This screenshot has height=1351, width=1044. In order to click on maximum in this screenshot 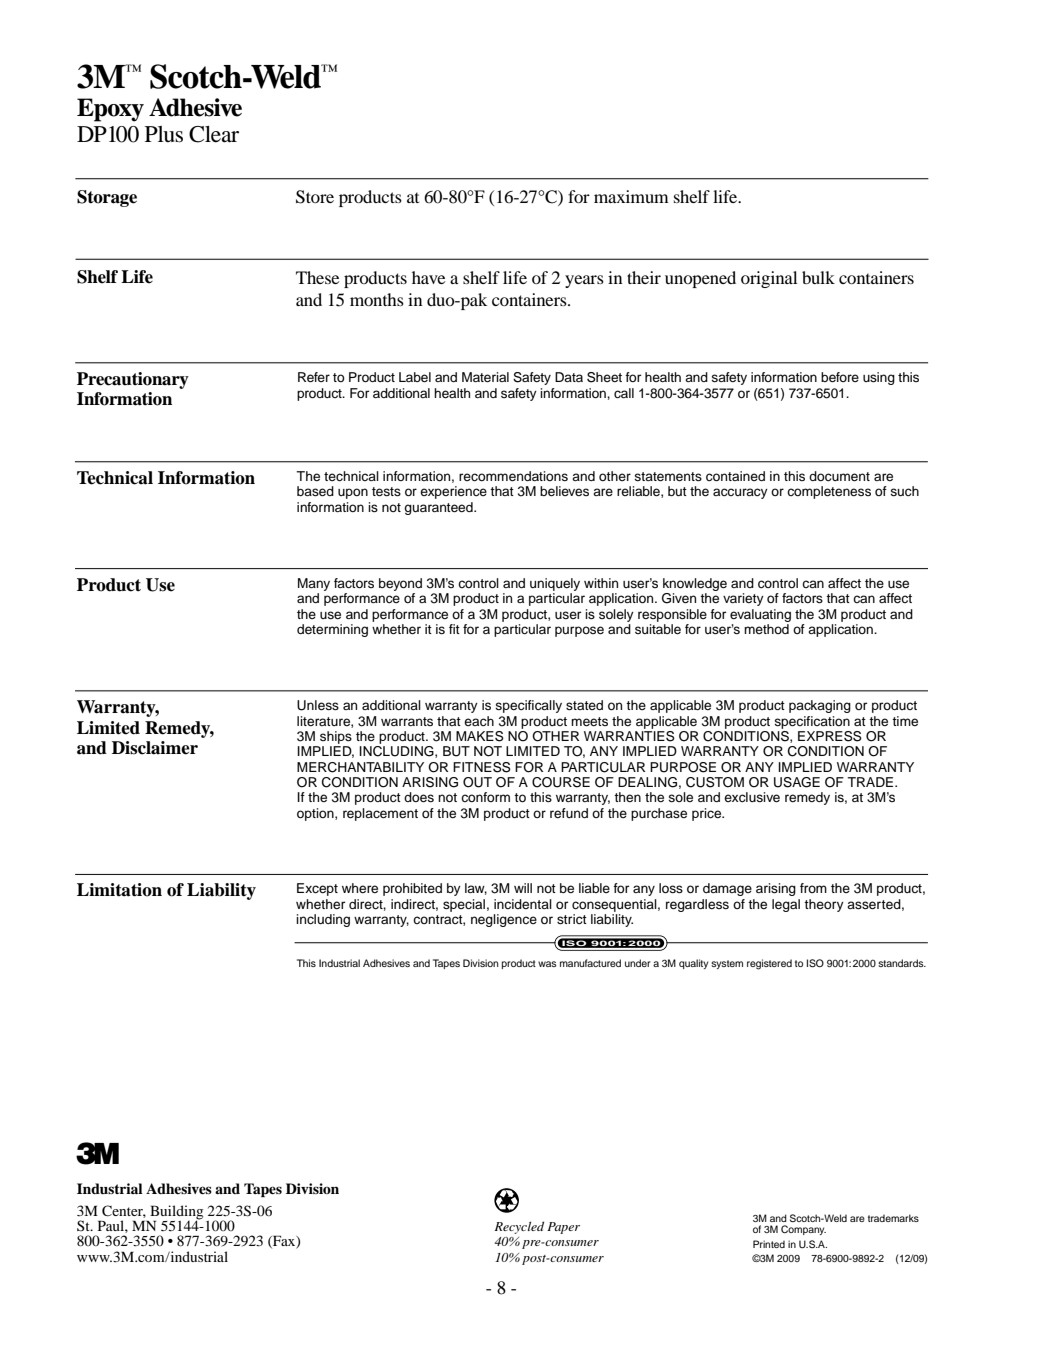, I will do `click(631, 196)`.
